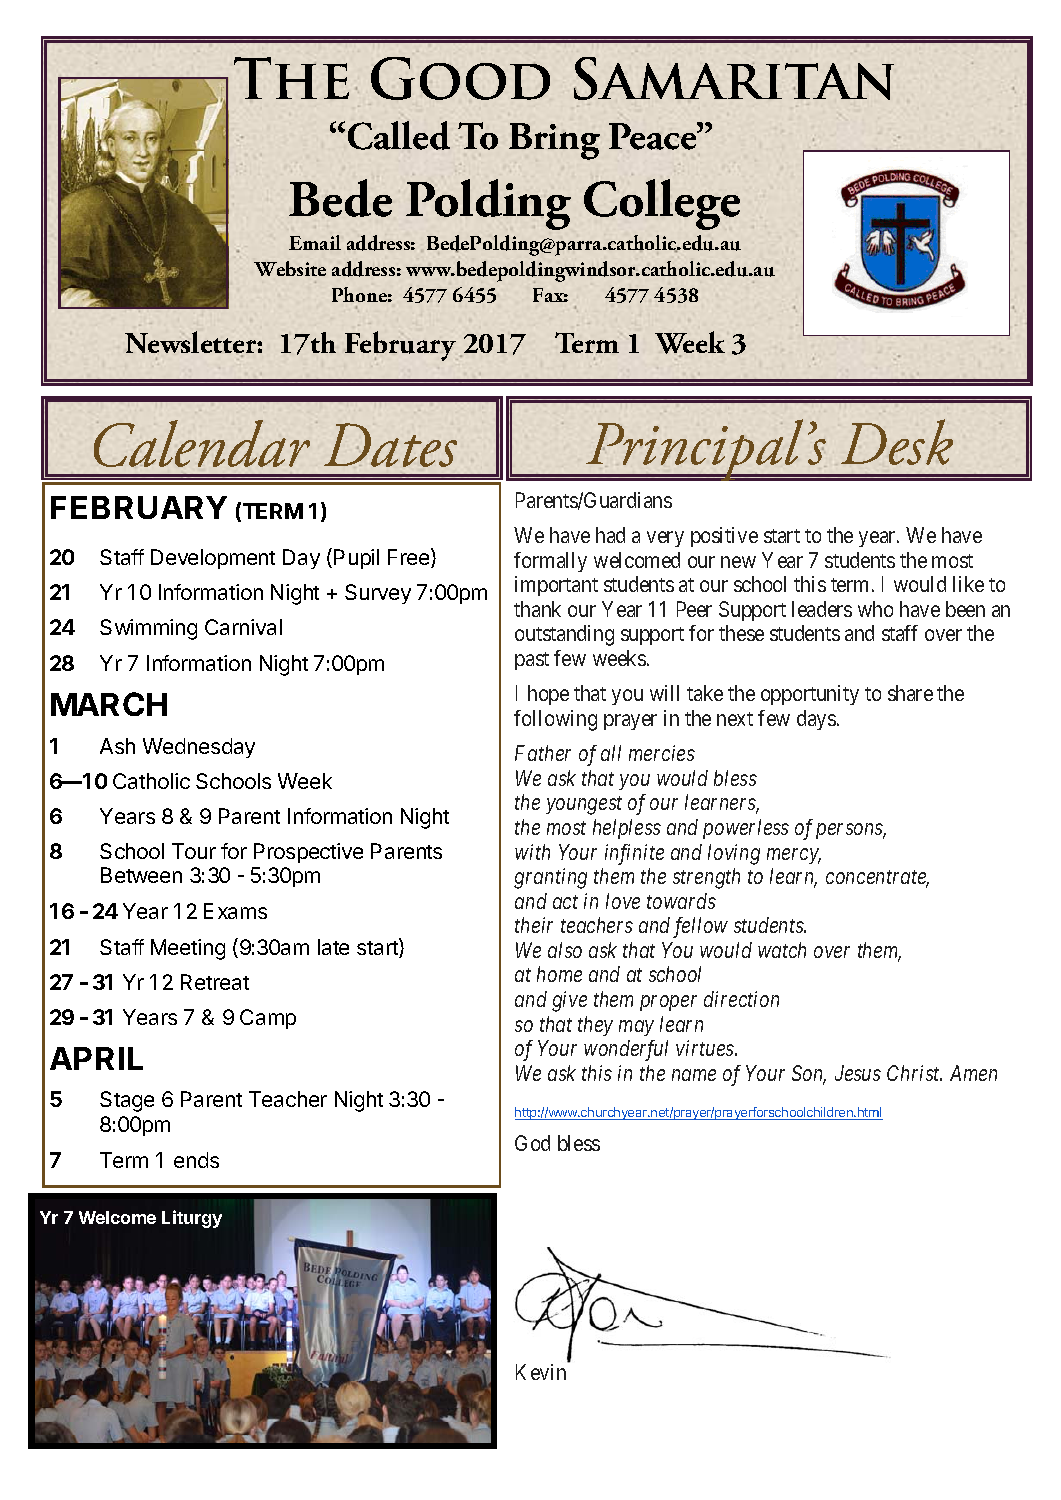  I want to click on Liturgy, so click(192, 1219).
